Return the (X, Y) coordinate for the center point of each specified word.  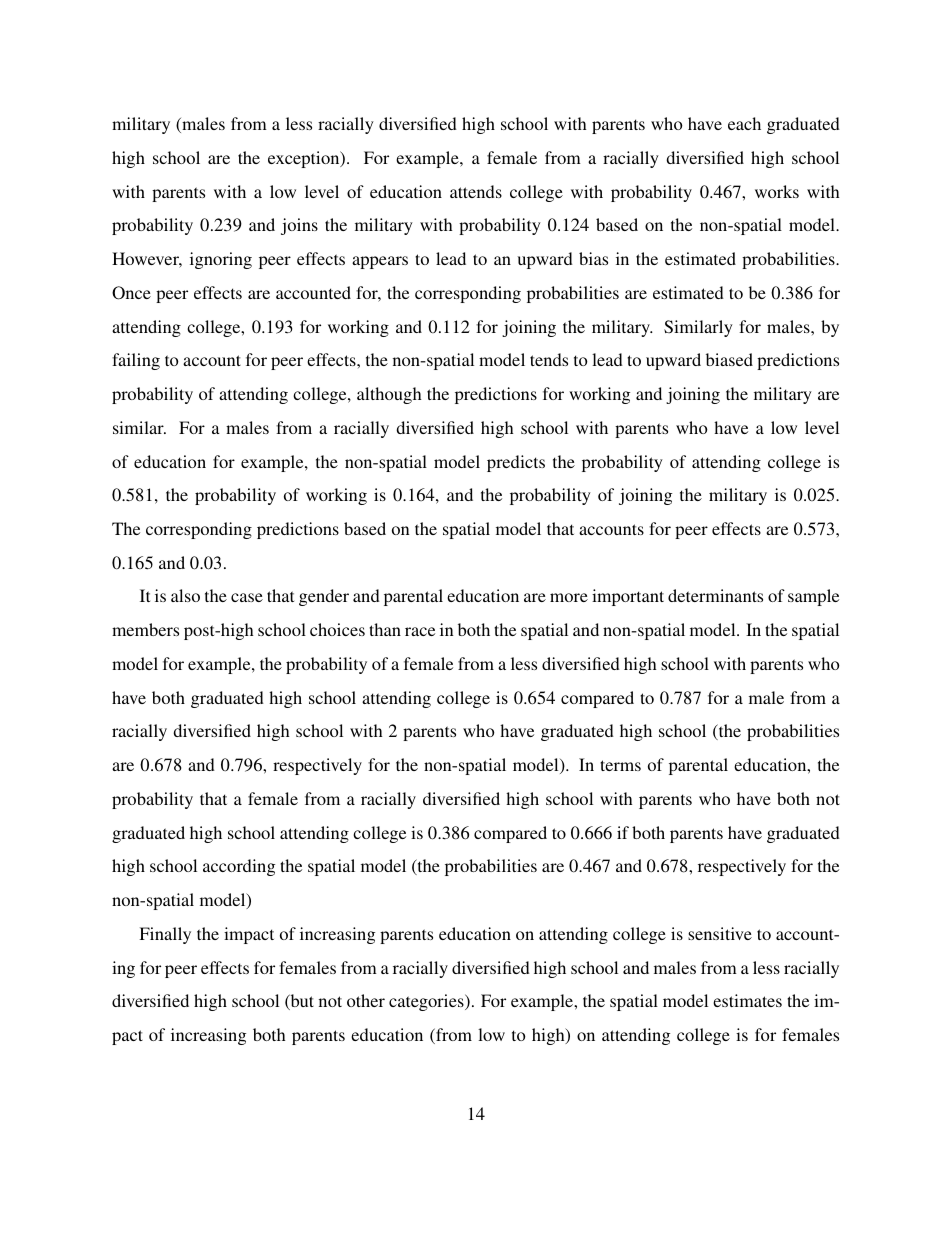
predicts (516, 463)
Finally (165, 935)
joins (299, 226)
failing (136, 361)
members (145, 629)
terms (620, 765)
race (420, 631)
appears (380, 262)
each (744, 123)
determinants (715, 595)
